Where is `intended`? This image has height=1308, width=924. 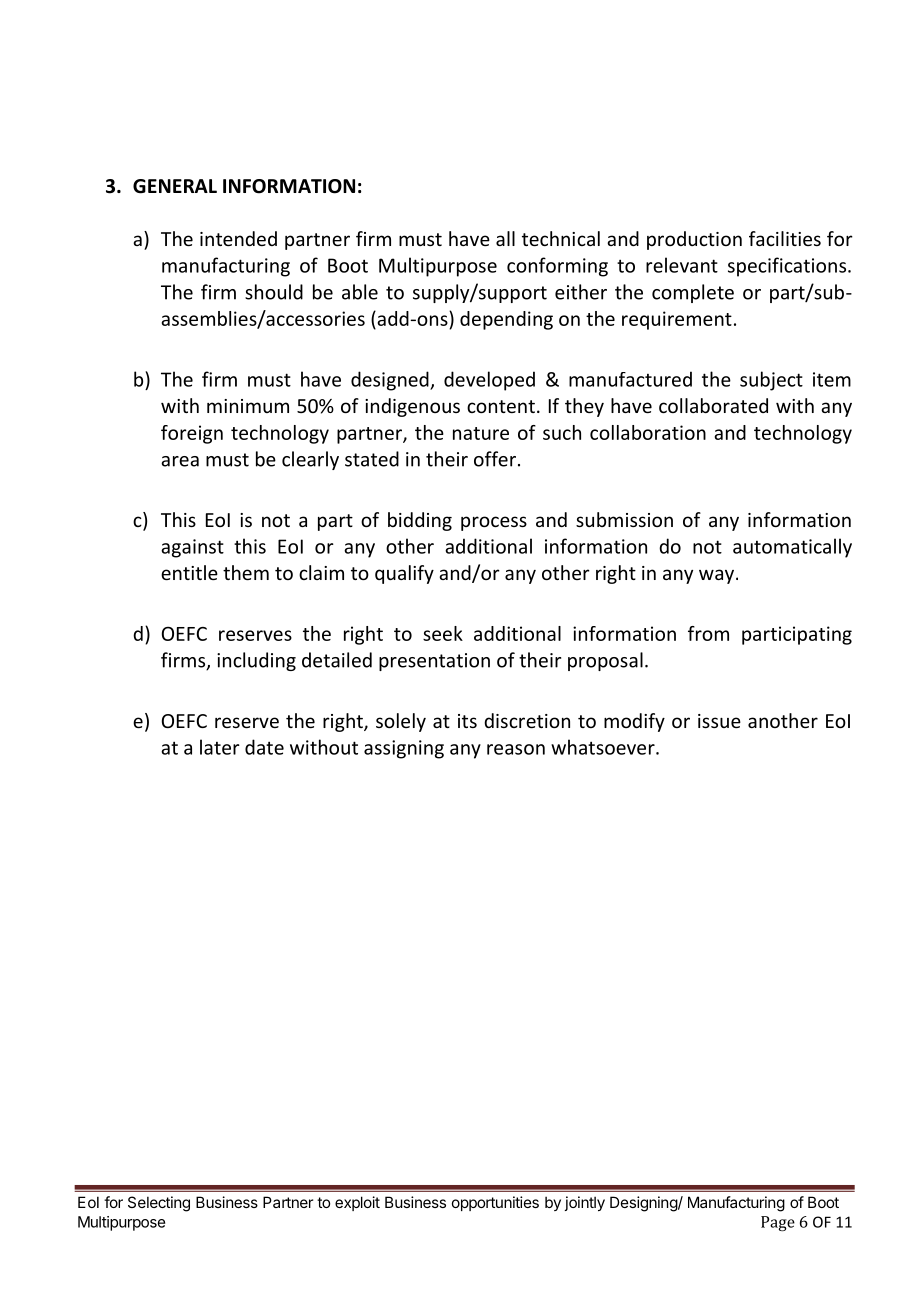 intended is located at coordinates (238, 238).
